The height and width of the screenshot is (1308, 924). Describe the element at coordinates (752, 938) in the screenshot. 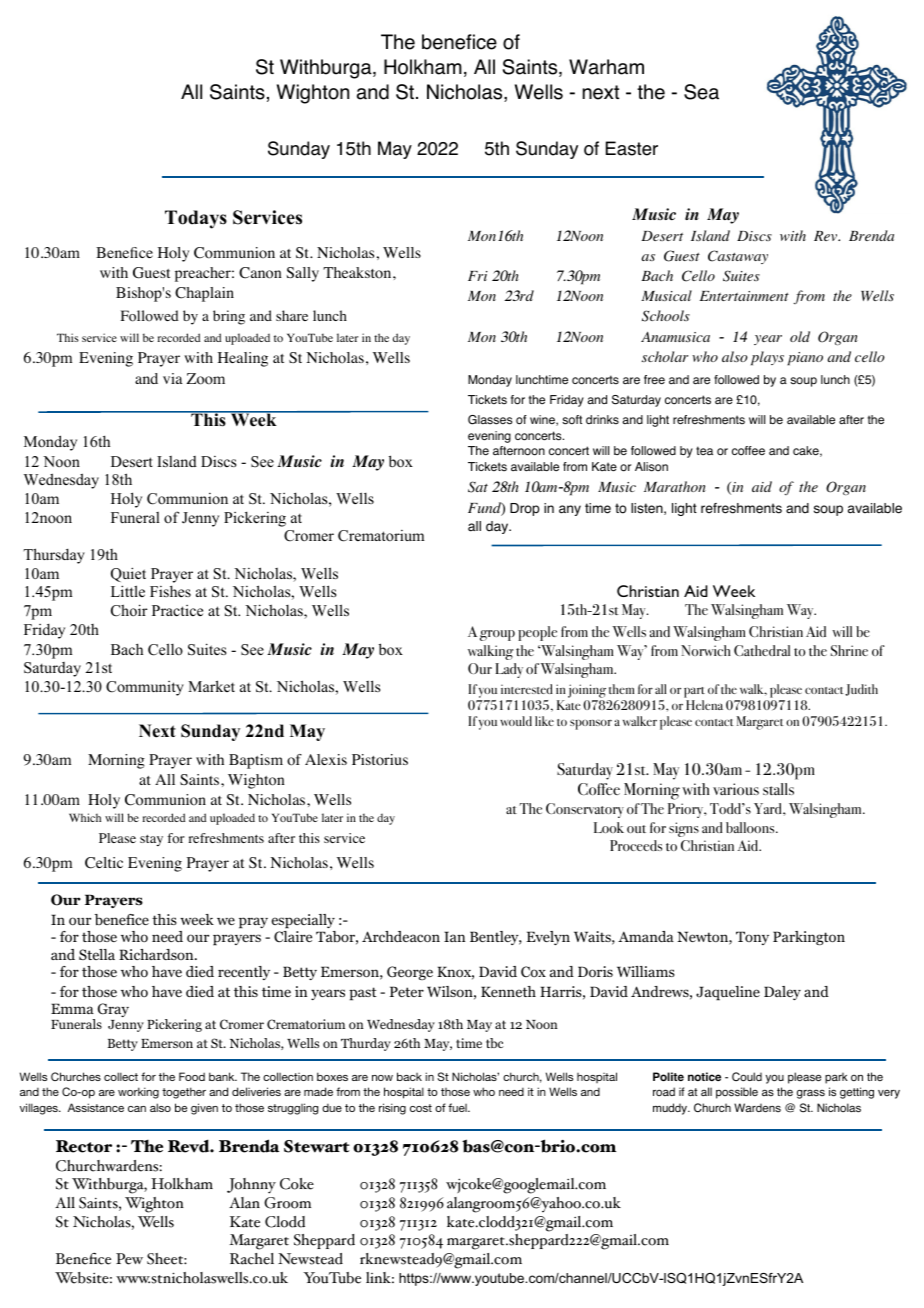

I see `Tony` at that location.
